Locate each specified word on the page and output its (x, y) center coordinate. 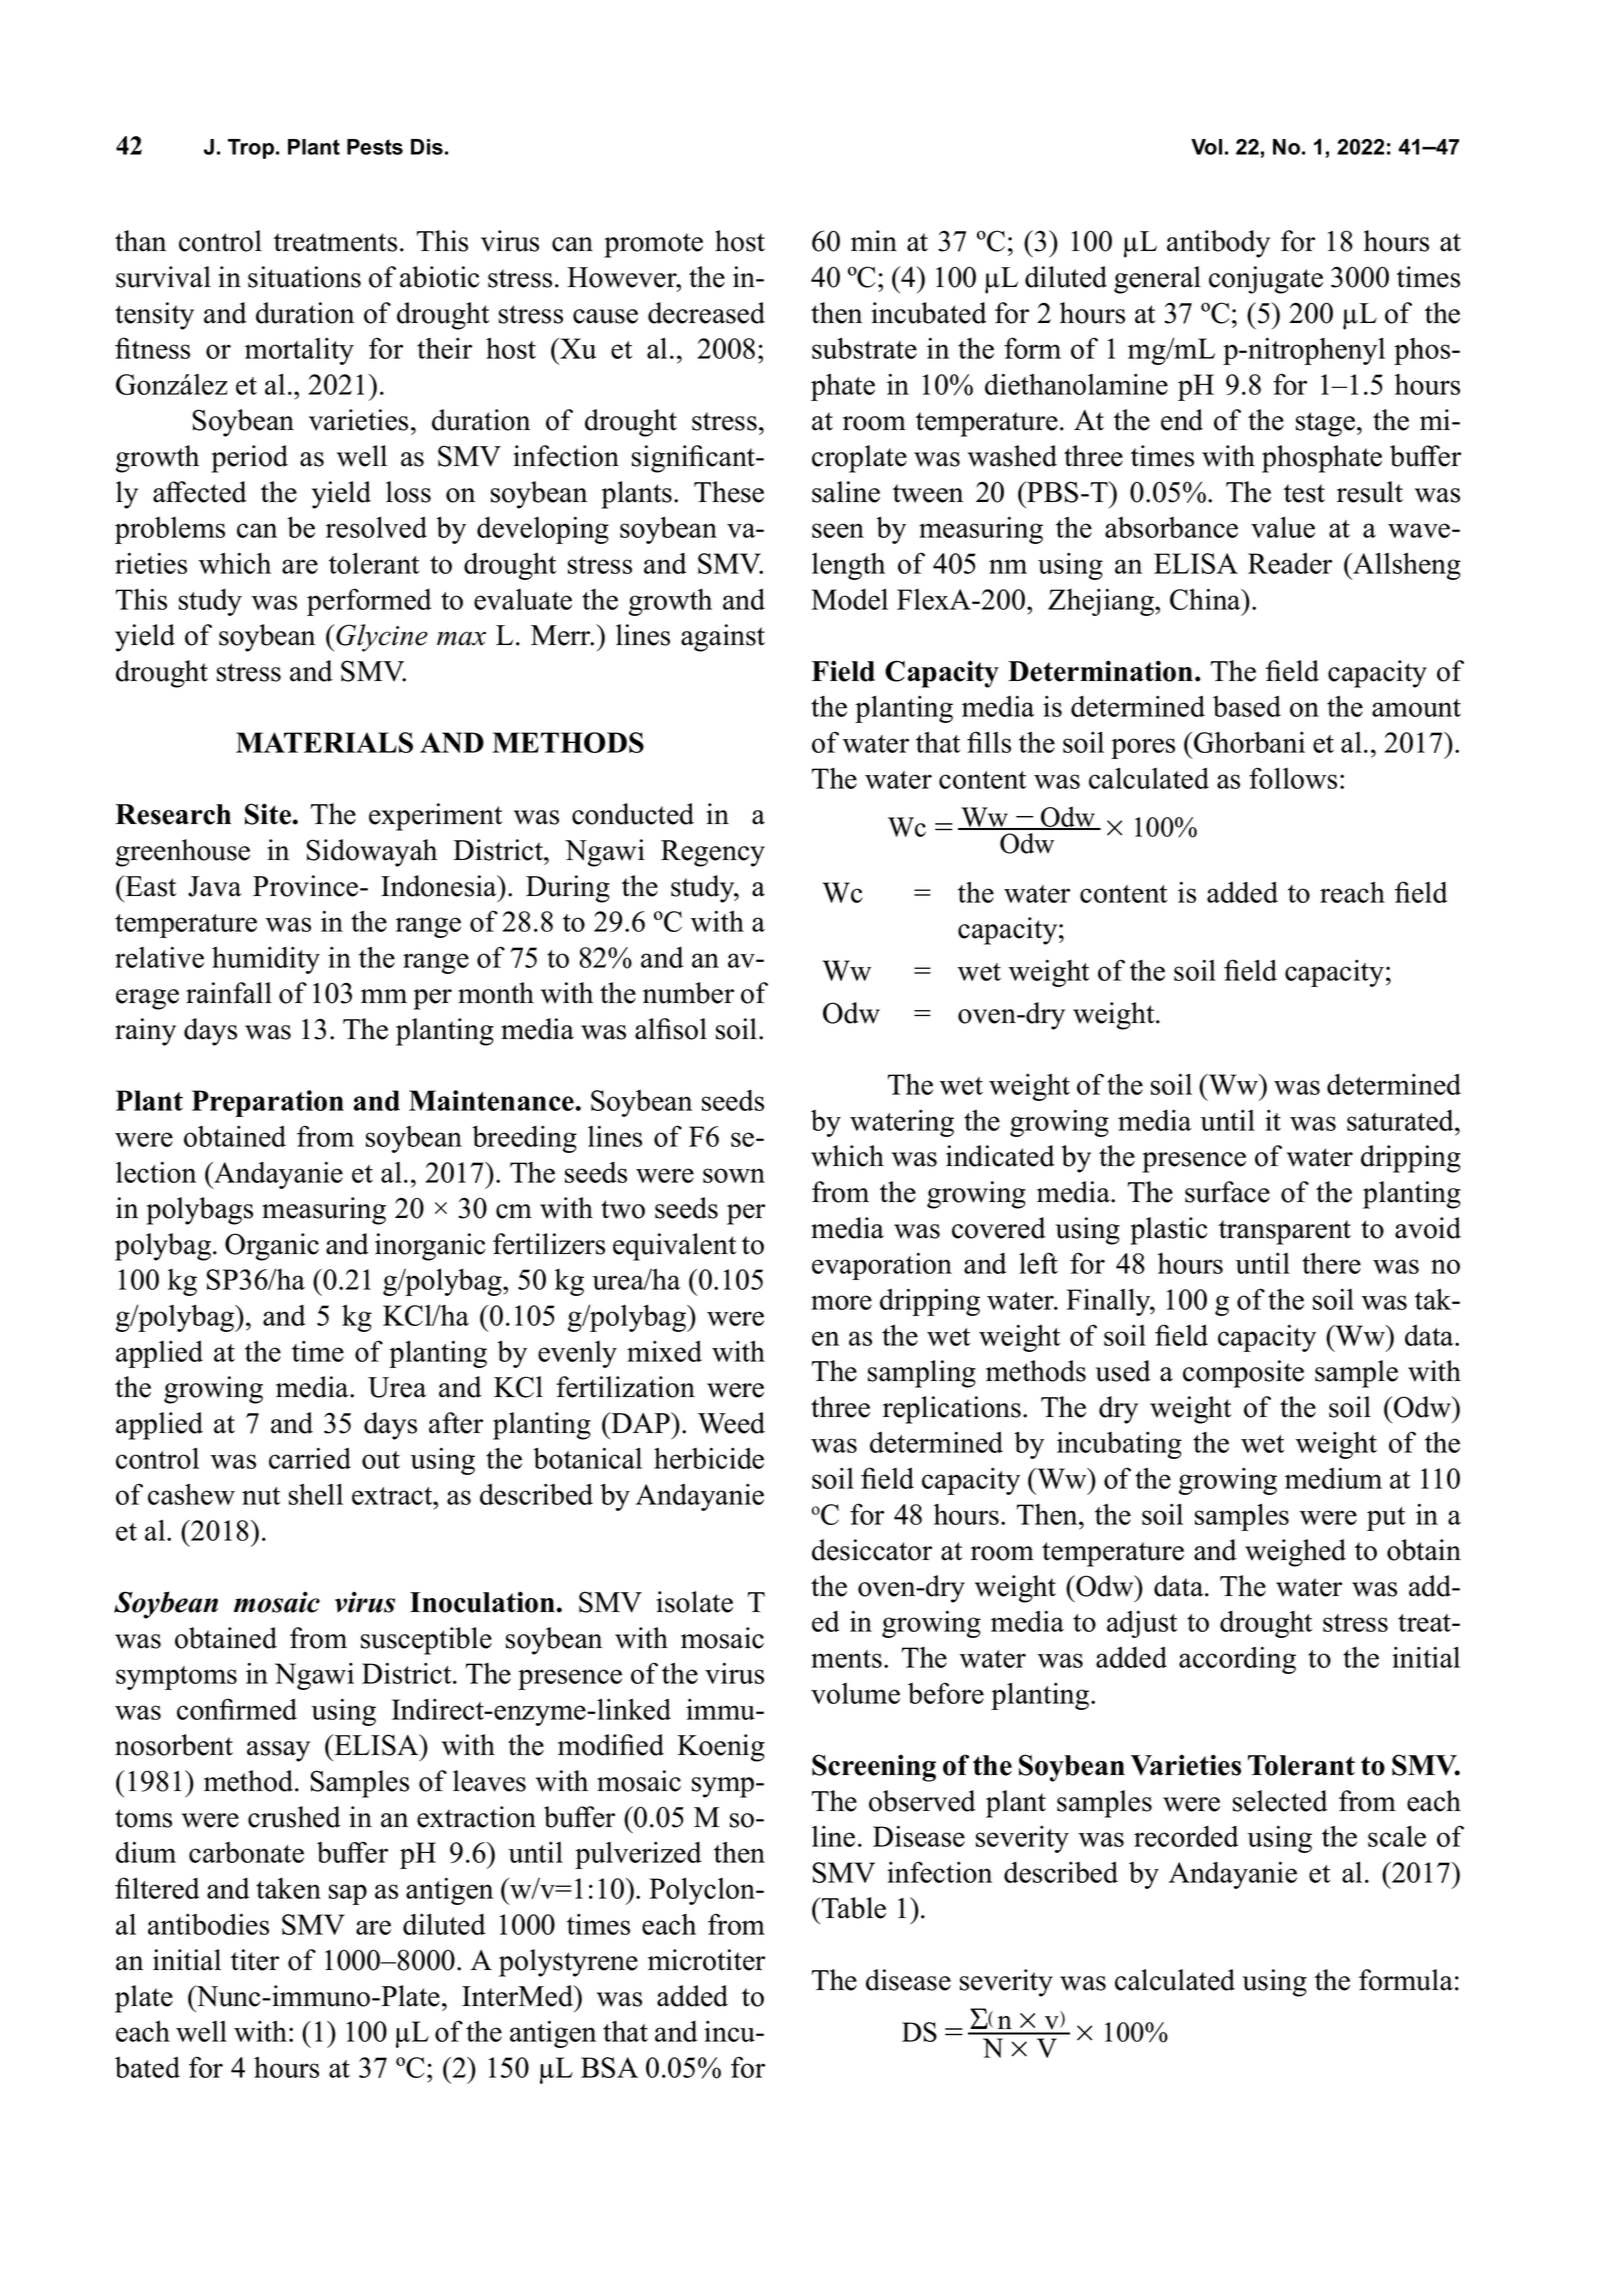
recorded (1186, 1836)
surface (1227, 1192)
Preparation (268, 1103)
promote (653, 245)
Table (854, 1908)
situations (304, 277)
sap (348, 1894)
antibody (1218, 244)
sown (734, 1175)
